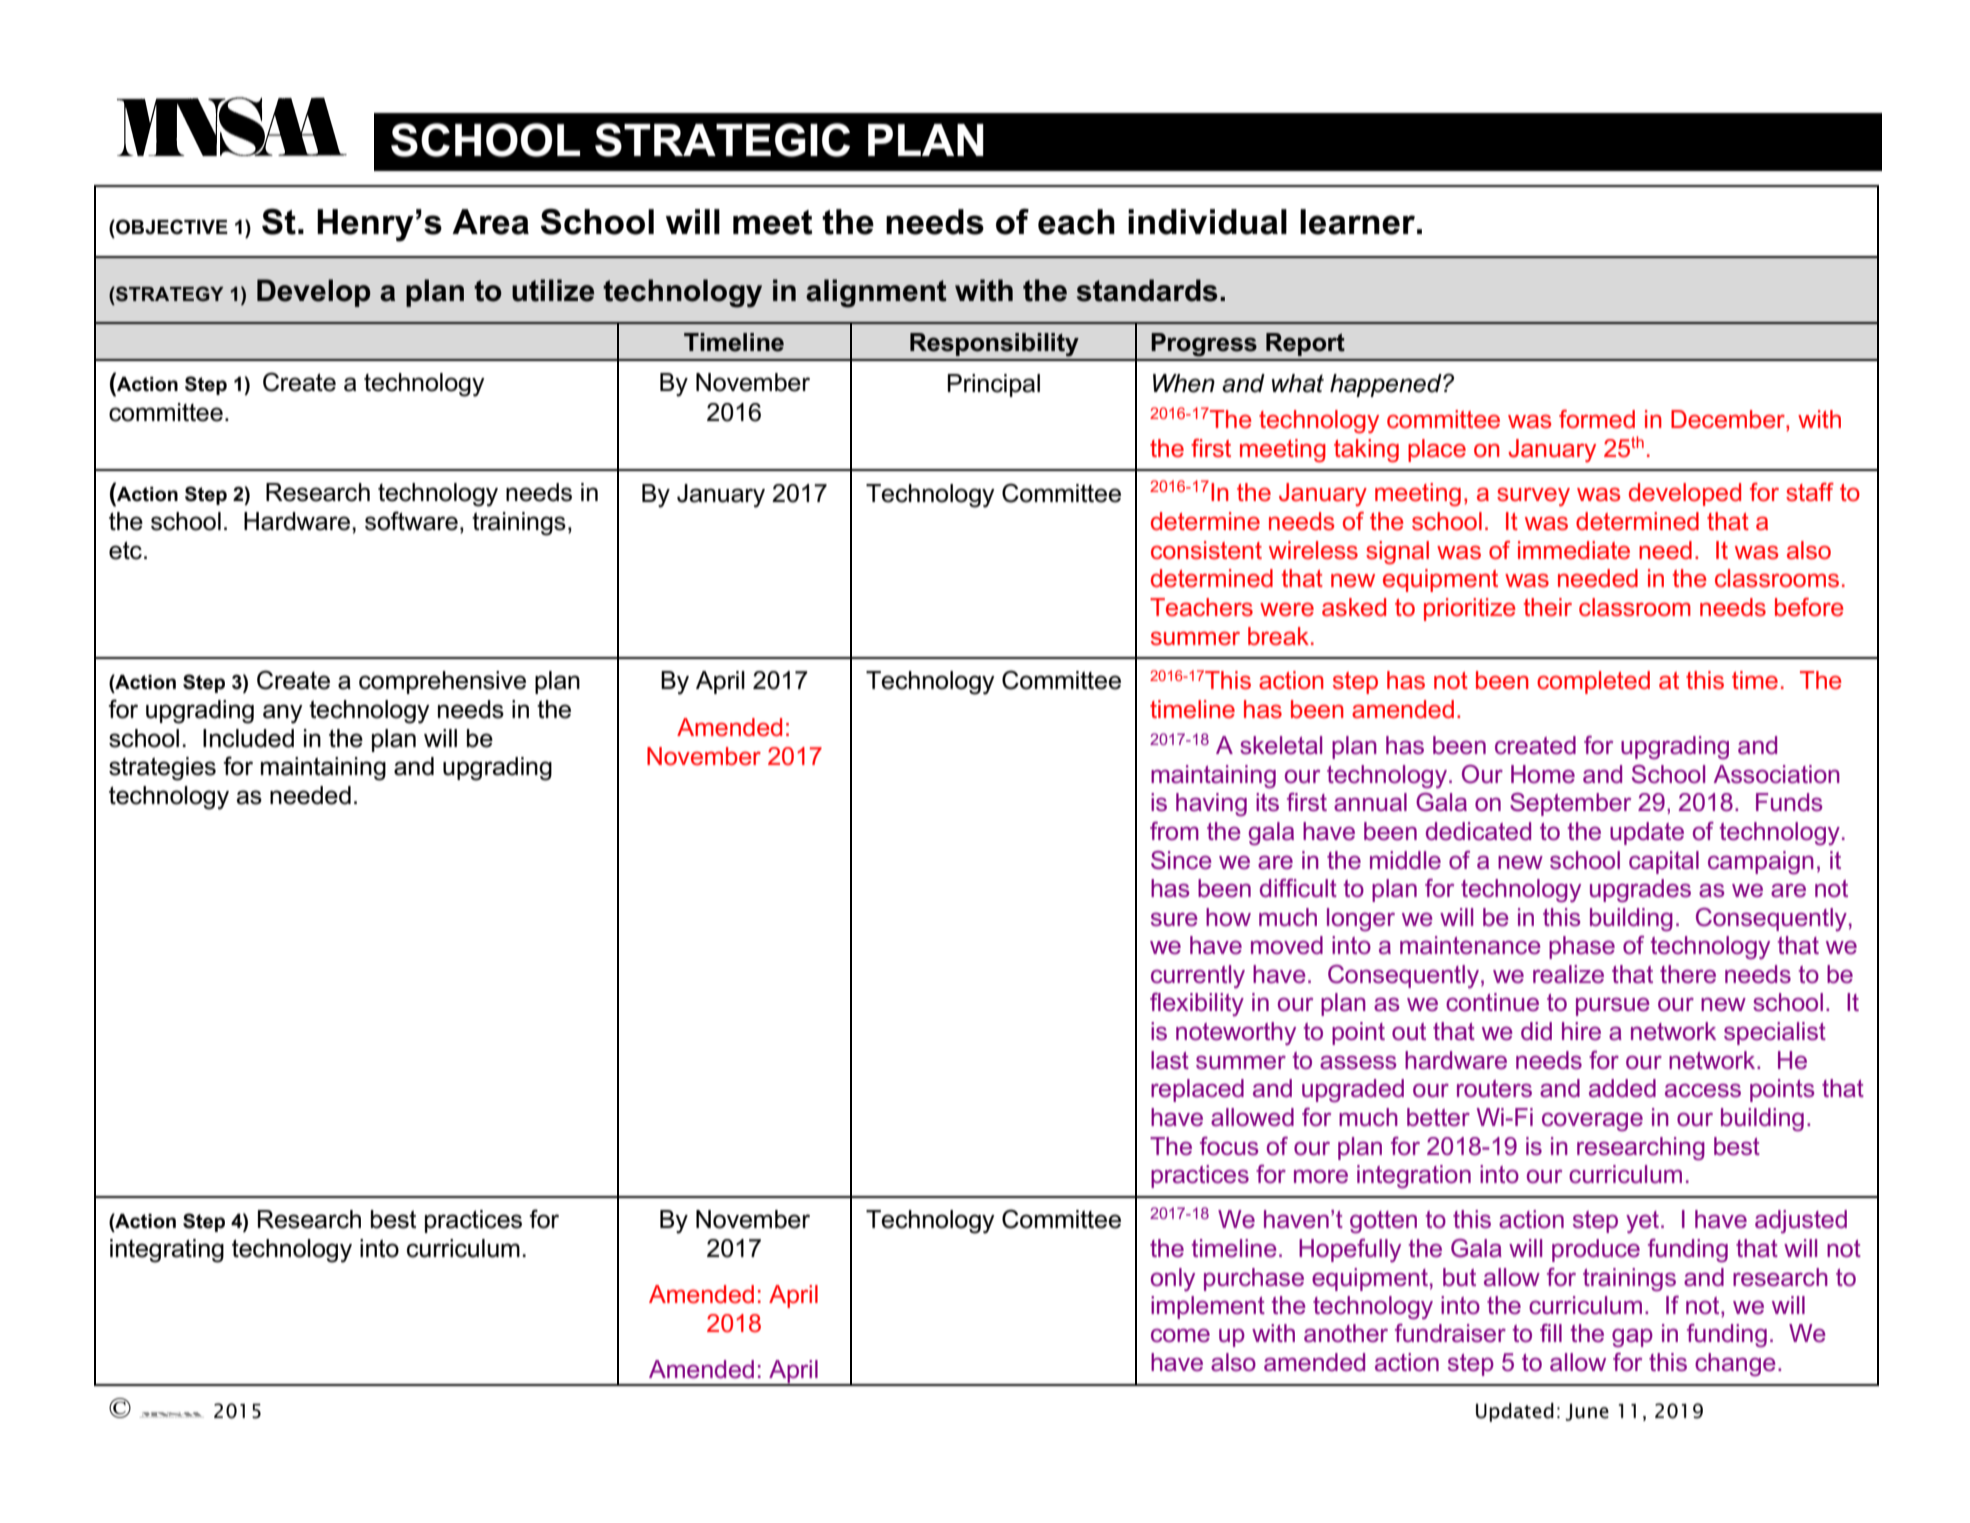 This screenshot has height=1523, width=1970. I want to click on integrating, so click(167, 1251).
